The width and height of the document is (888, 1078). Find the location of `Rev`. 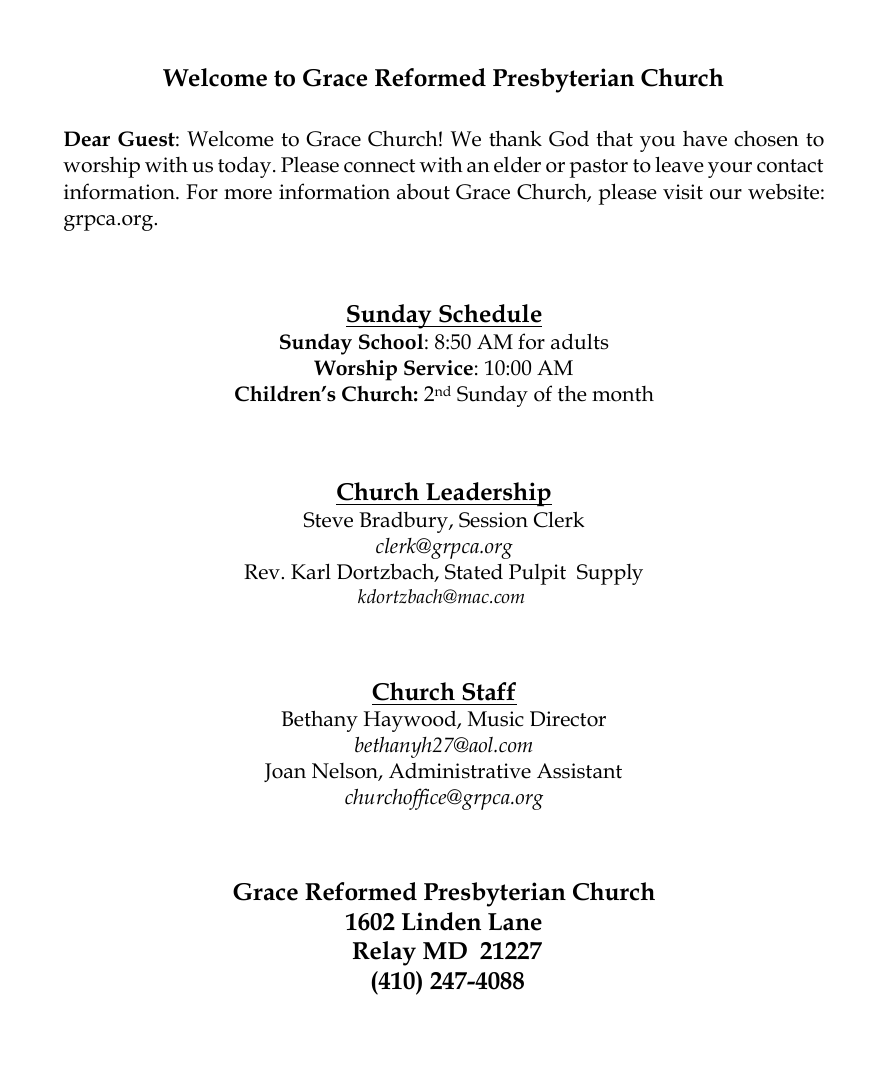

Rev is located at coordinates (262, 572).
